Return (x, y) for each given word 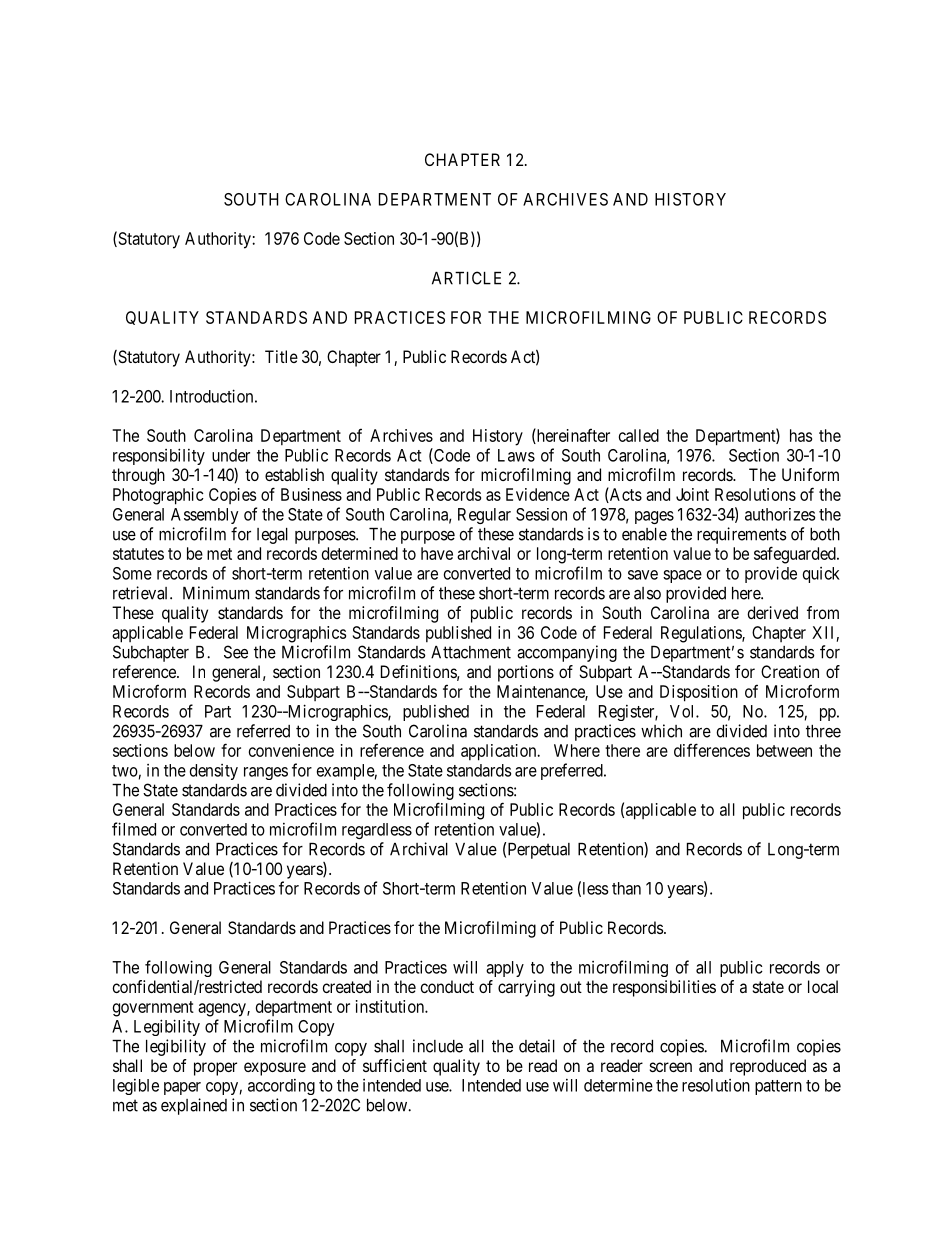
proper (215, 1069)
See (236, 652)
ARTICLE (466, 278)
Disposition (699, 693)
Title (281, 356)
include (438, 1046)
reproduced (768, 1067)
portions (526, 673)
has (801, 435)
